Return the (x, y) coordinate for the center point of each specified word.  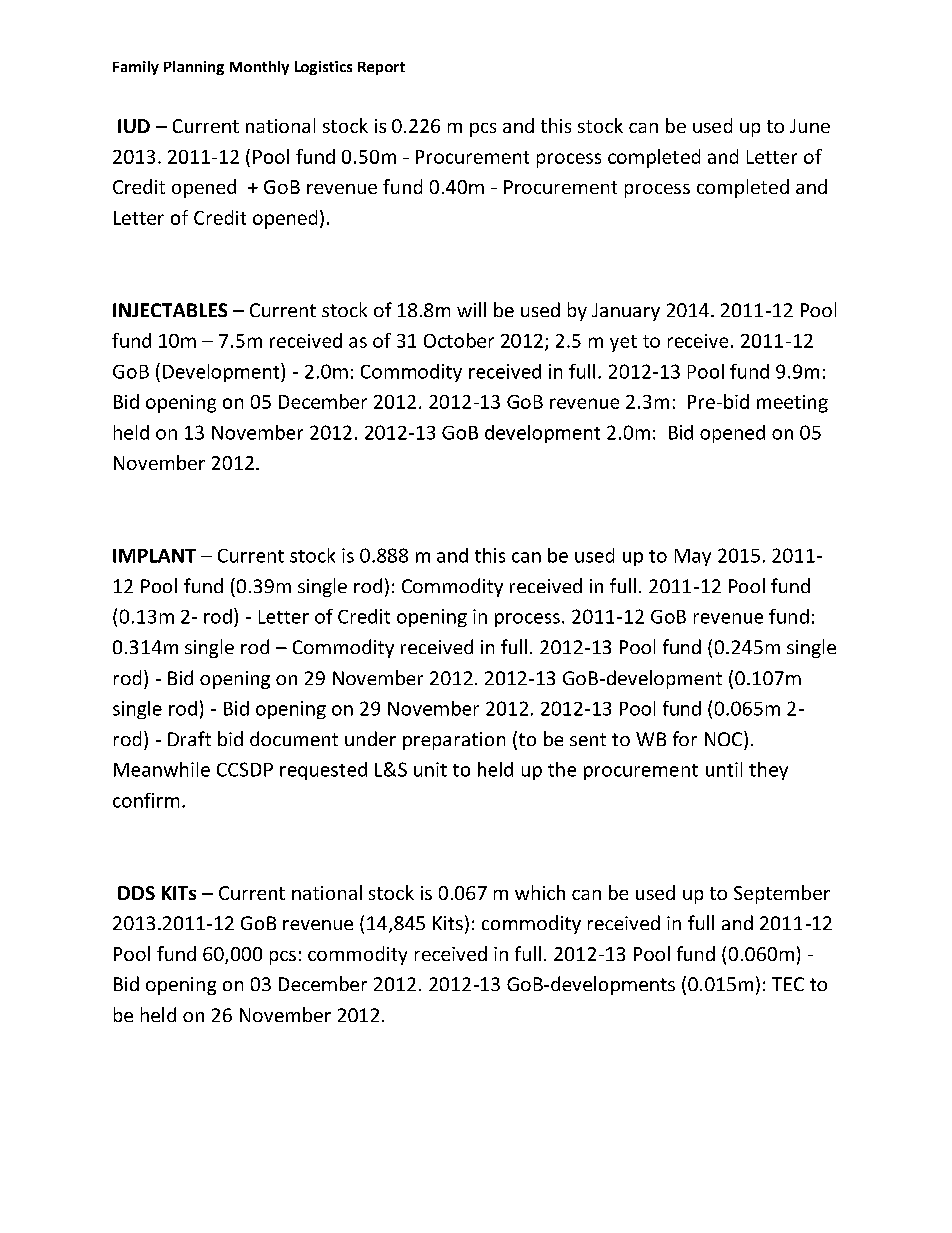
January (626, 312)
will (471, 309)
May (693, 557)
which (540, 892)
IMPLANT (154, 556)
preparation (454, 741)
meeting (792, 404)
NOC (723, 739)
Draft (189, 738)
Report (381, 68)
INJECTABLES (170, 310)
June (810, 126)
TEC (788, 984)
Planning (194, 68)
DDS (136, 893)
